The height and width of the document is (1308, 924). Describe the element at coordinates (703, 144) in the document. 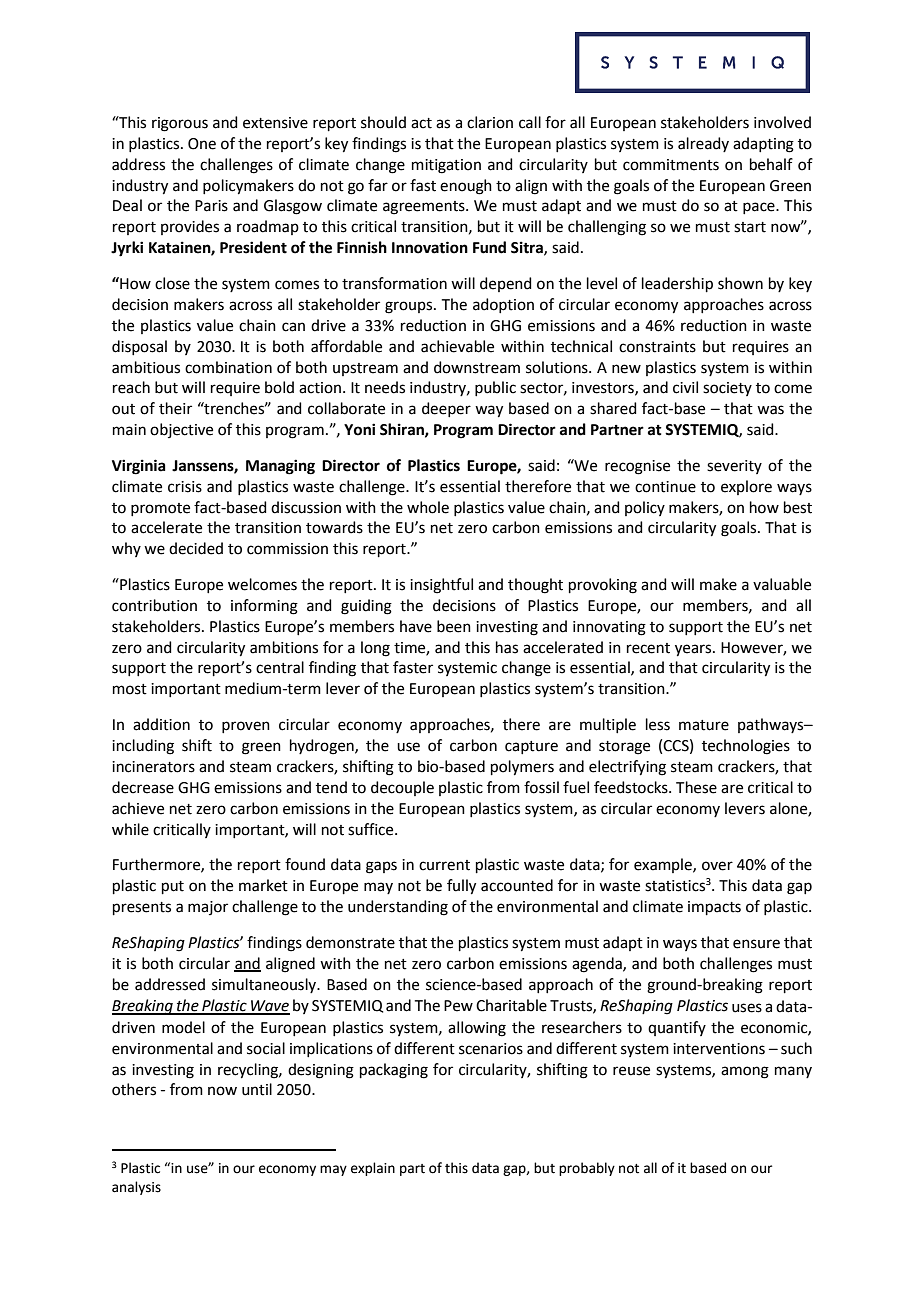

I see `already` at that location.
